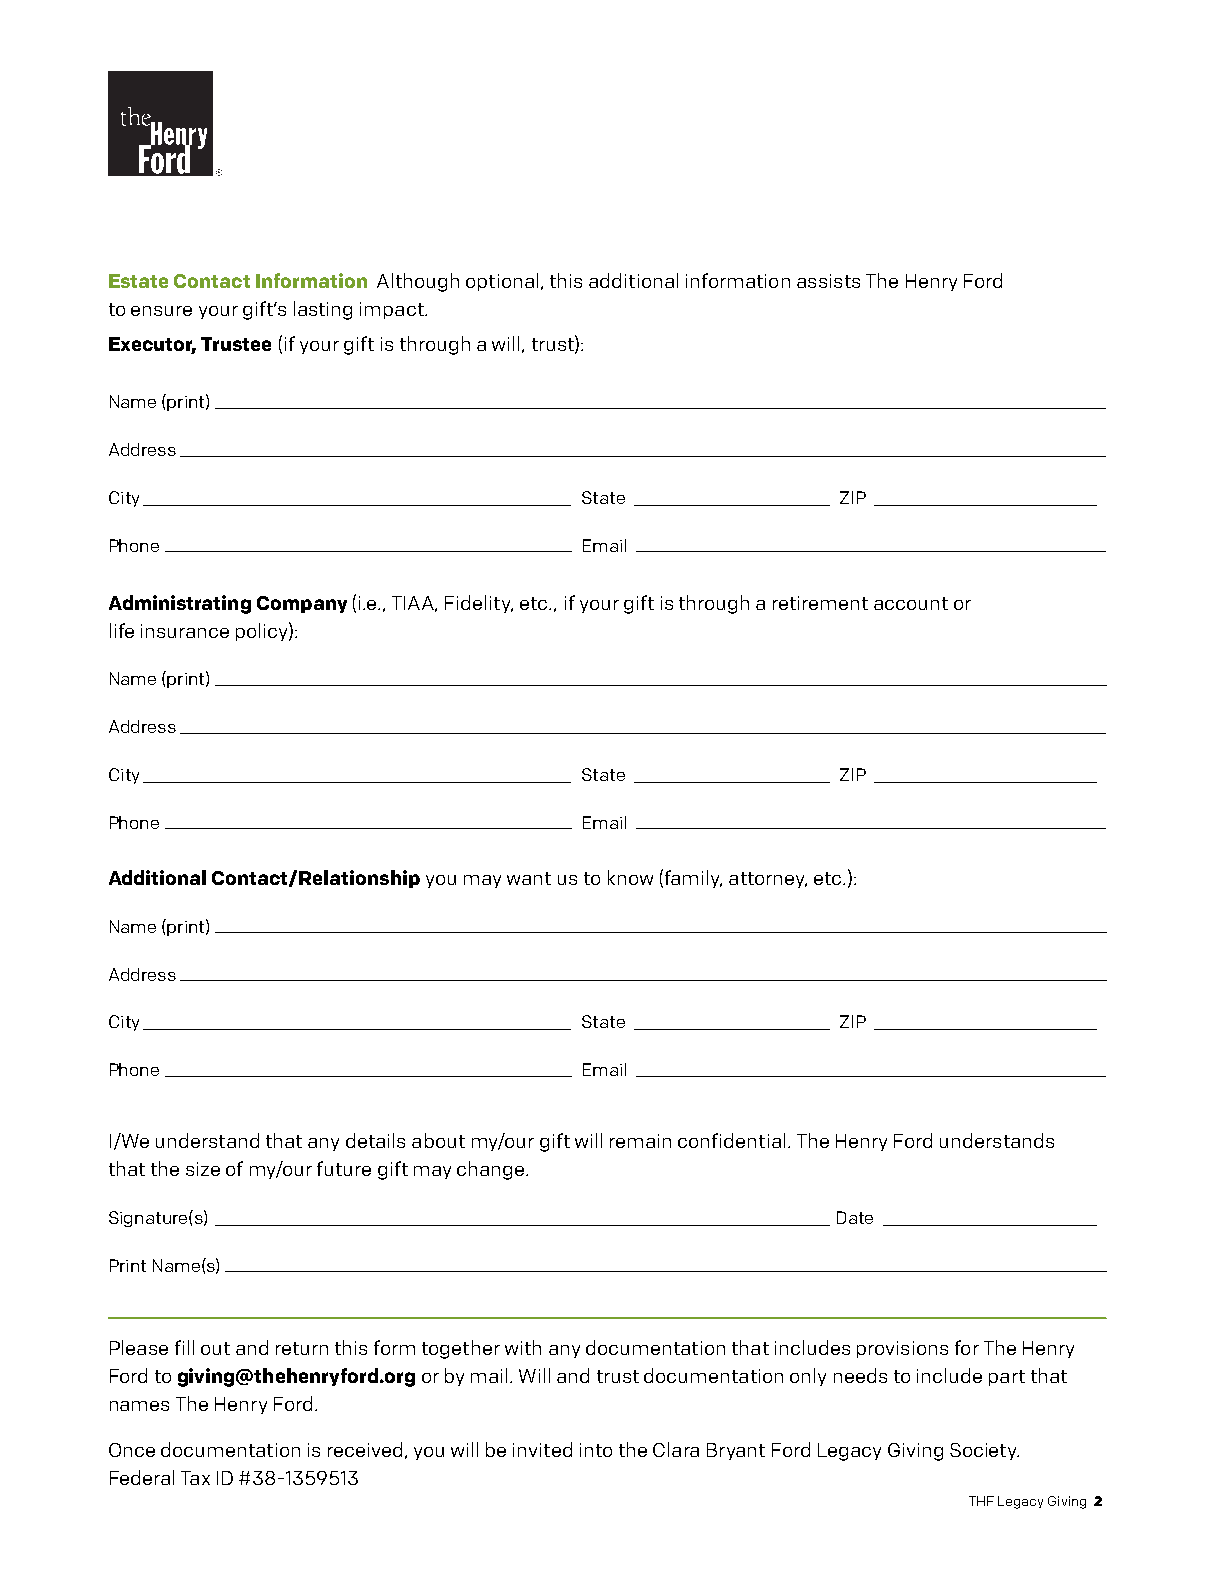  I want to click on Fidelity, so click(479, 604).
